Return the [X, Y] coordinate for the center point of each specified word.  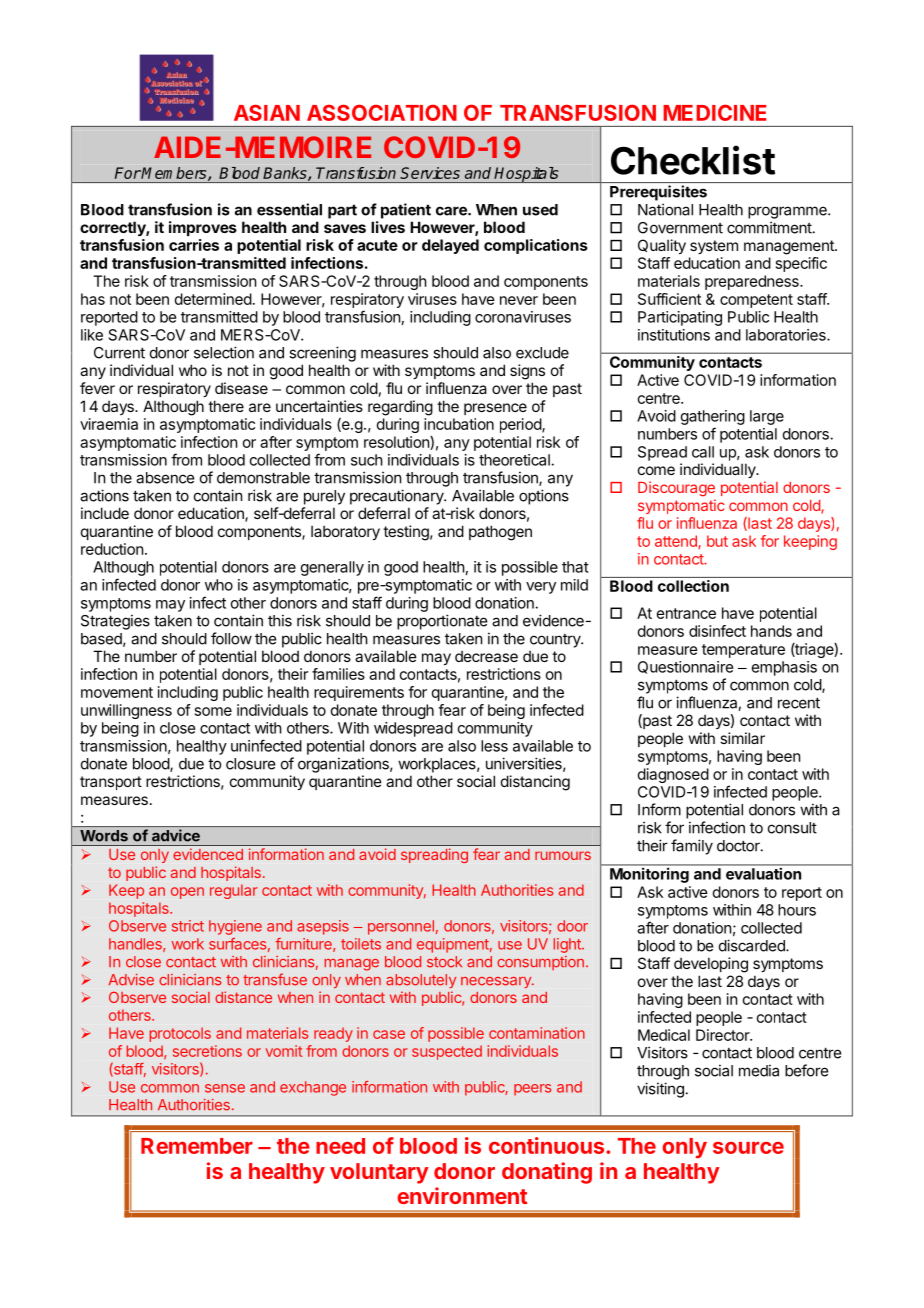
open [187, 893]
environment [462, 1195]
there [226, 406]
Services [430, 173]
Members [174, 174]
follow [231, 638]
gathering [713, 417]
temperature [743, 651]
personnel [401, 927]
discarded [753, 945]
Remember [197, 1146]
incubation [459, 424]
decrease [486, 656]
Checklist [693, 160]
